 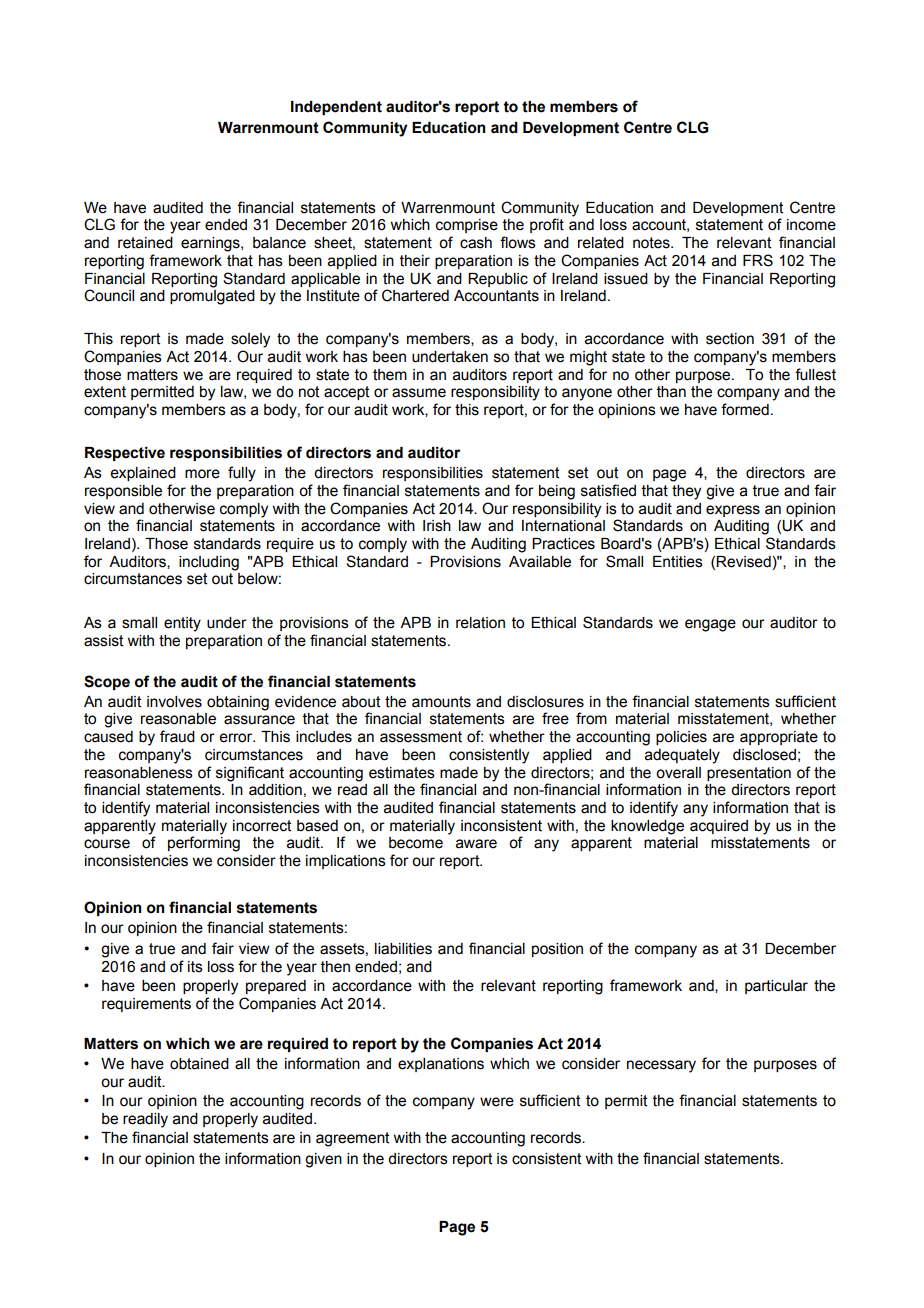 I want to click on were, so click(x=497, y=1102).
